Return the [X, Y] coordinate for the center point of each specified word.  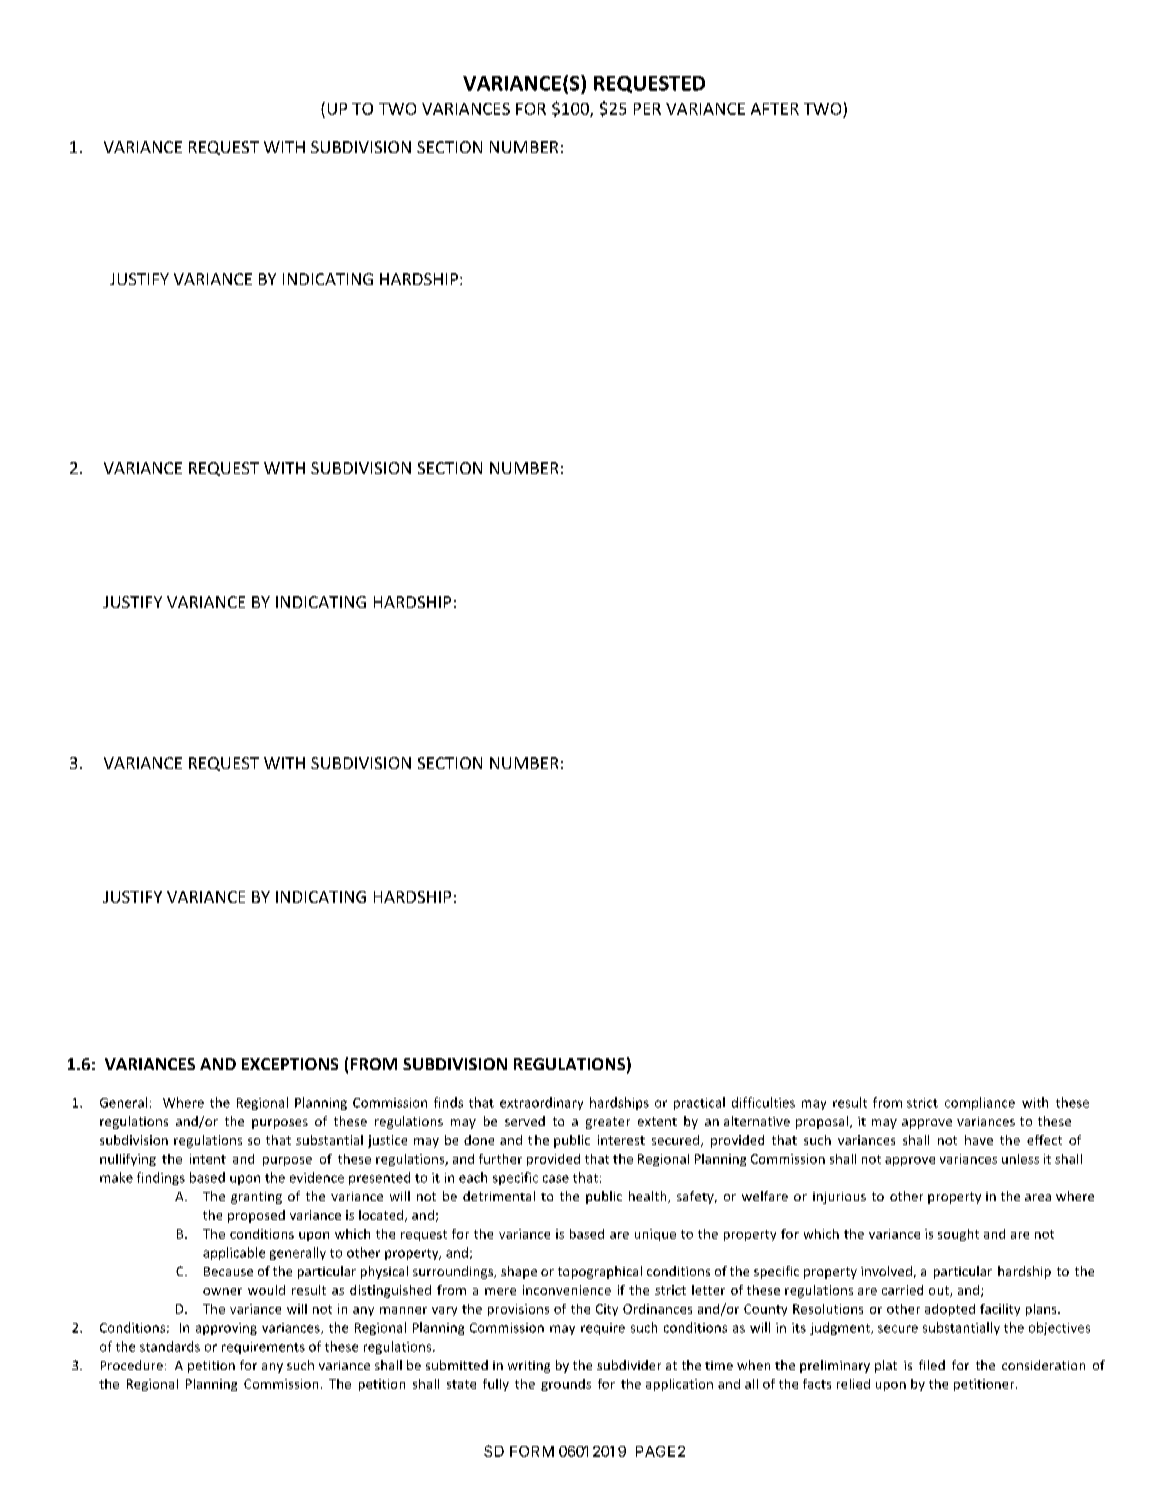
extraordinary [541, 1103]
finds [448, 1102]
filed [932, 1365]
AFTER [775, 109]
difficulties [763, 1102]
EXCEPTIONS [290, 1064]
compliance [980, 1103]
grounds [566, 1385]
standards [170, 1346]
